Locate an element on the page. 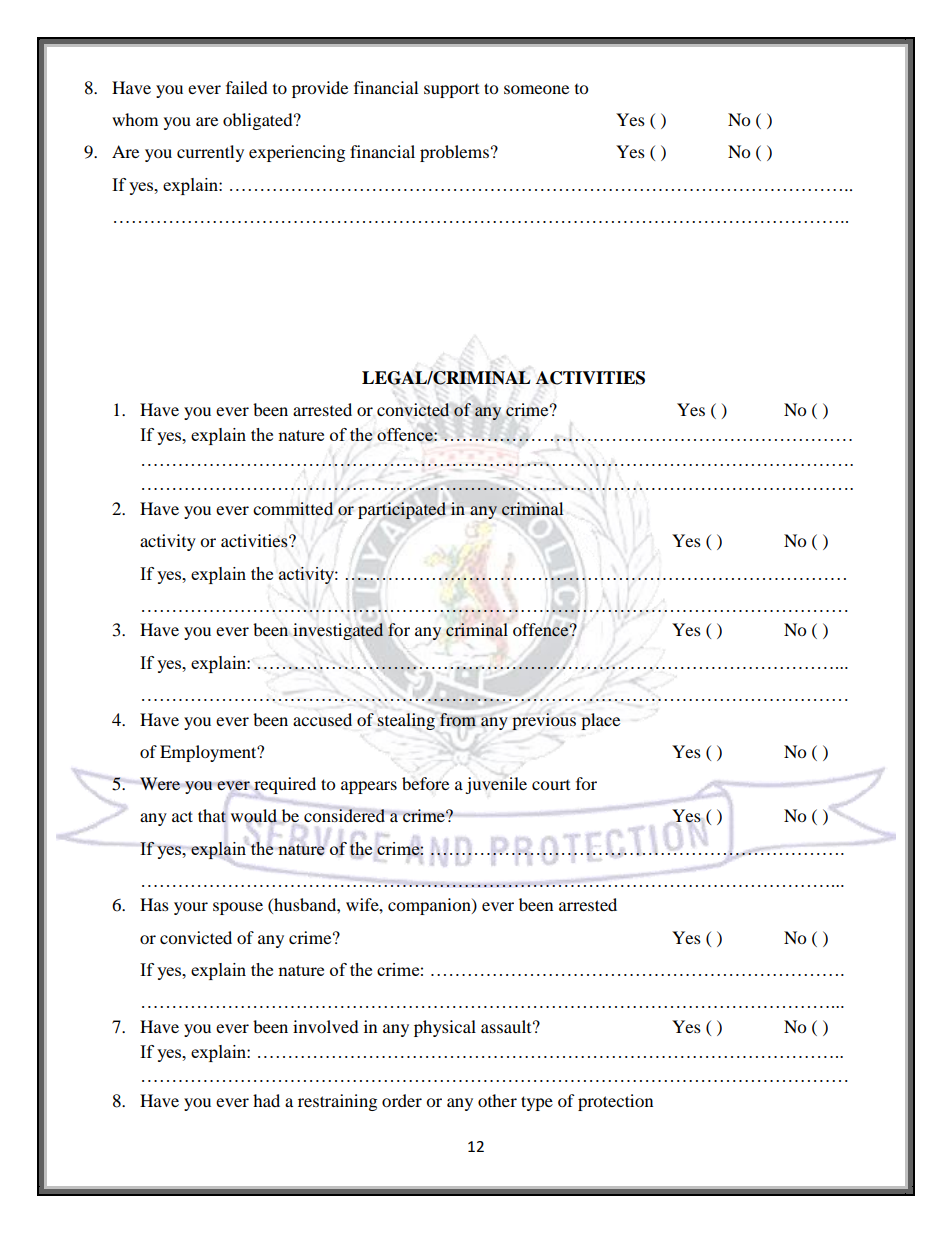 This document has height=1233, width=952. investigated is located at coordinates (338, 631).
